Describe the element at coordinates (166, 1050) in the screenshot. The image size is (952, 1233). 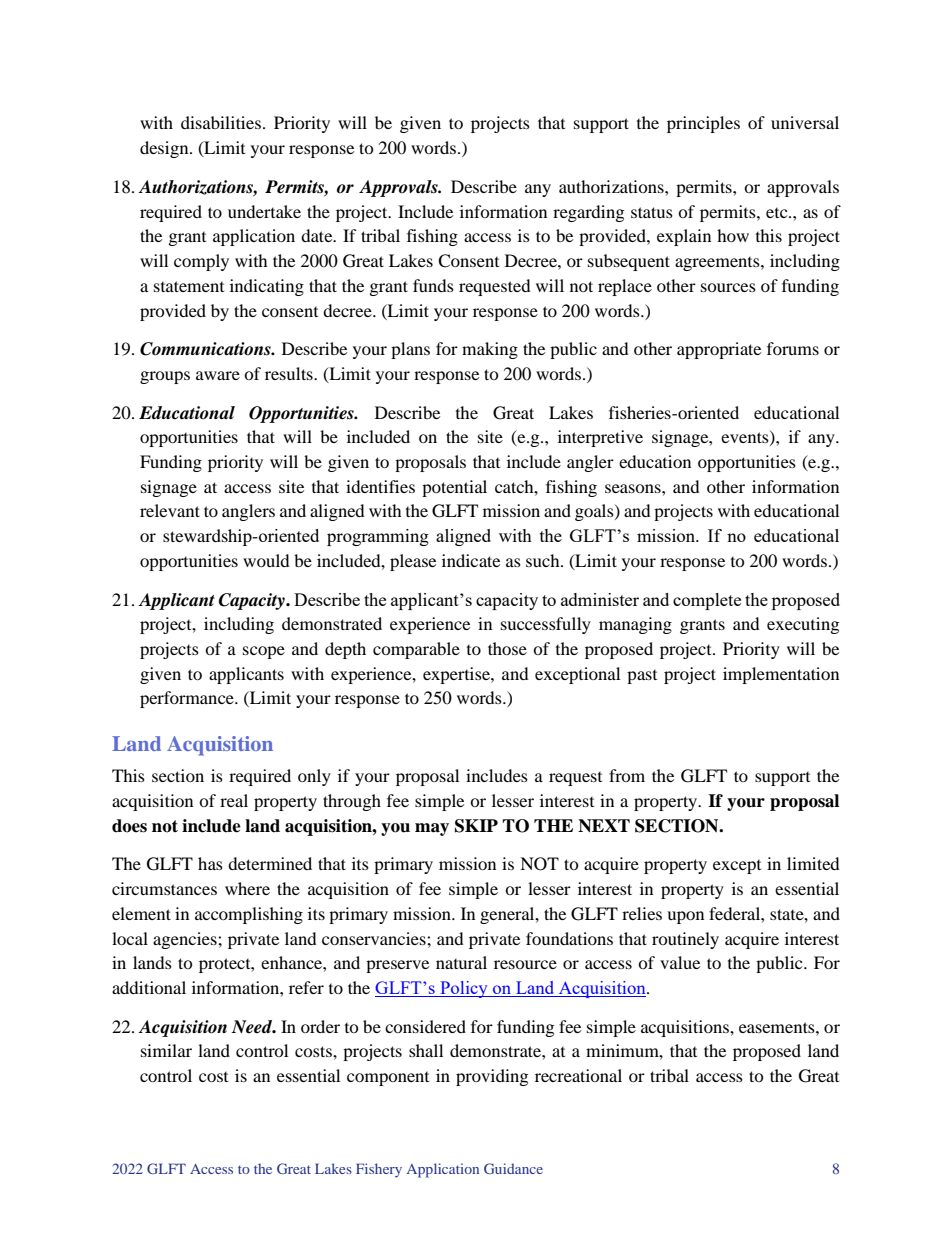
I see `similar` at that location.
